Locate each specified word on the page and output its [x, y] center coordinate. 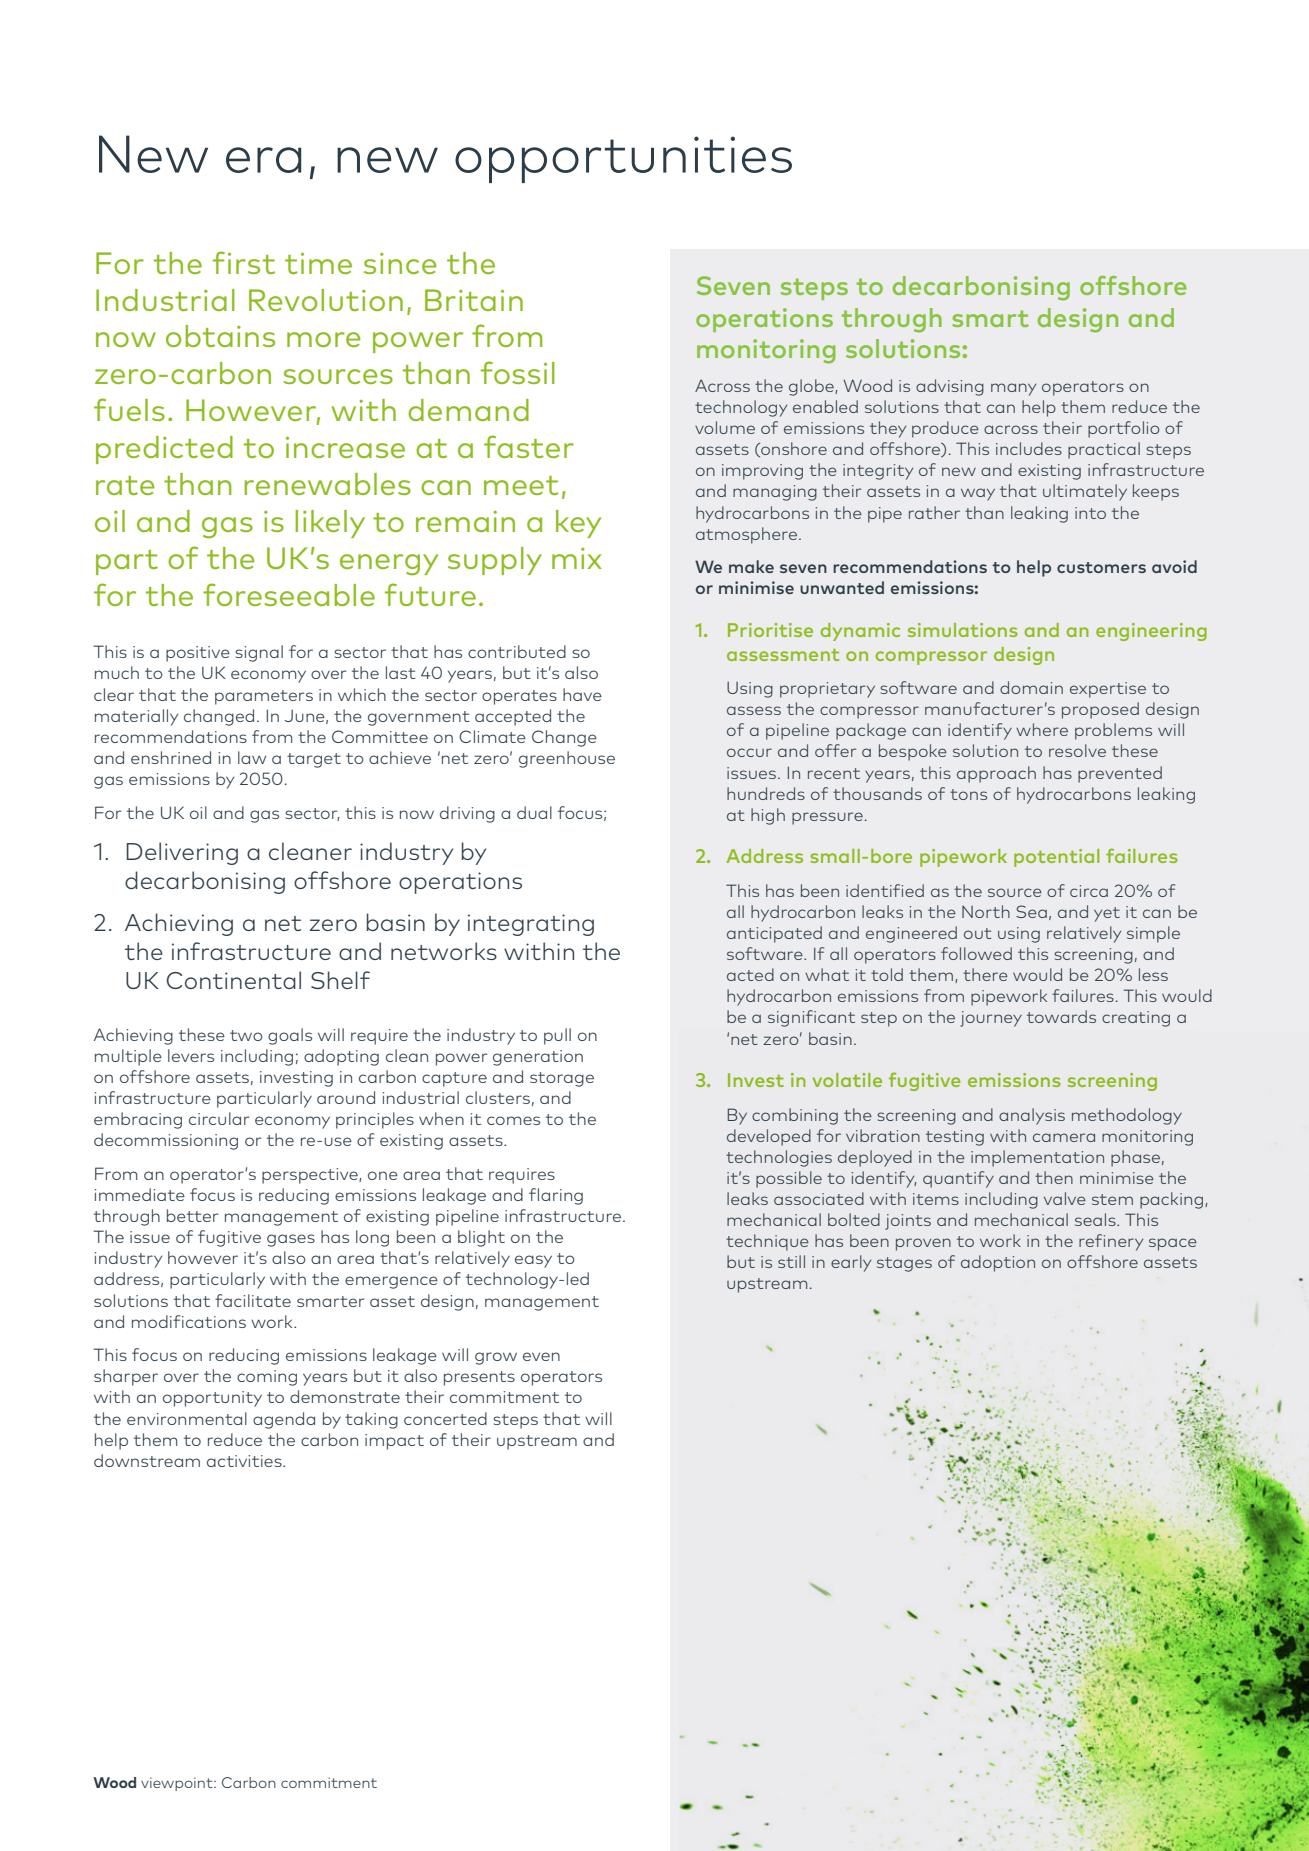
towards [1061, 1016]
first [244, 262]
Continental [234, 980]
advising [950, 387]
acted [750, 974]
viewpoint [178, 1784]
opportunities [623, 159]
